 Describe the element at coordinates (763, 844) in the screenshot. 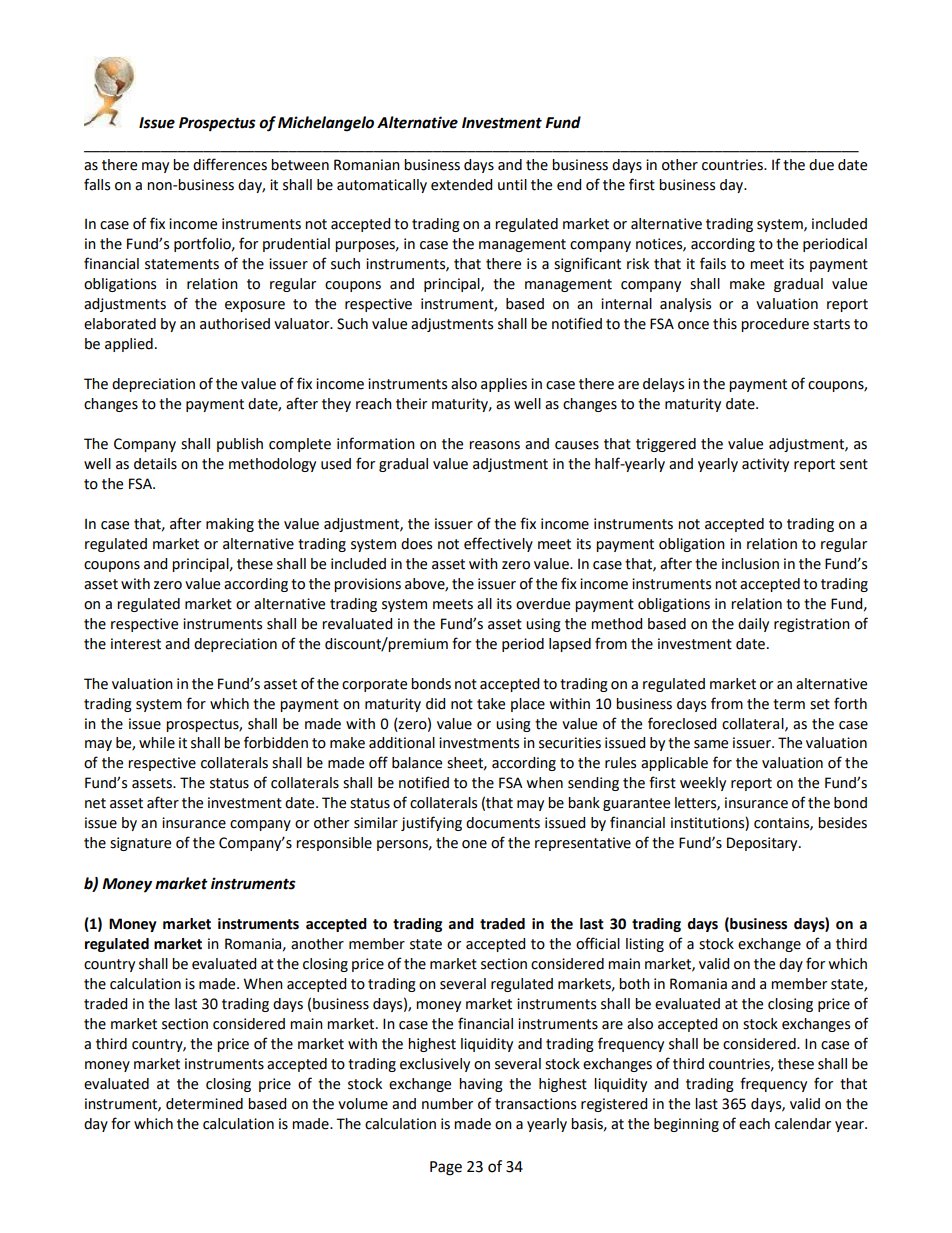

I see `Depositary` at that location.
